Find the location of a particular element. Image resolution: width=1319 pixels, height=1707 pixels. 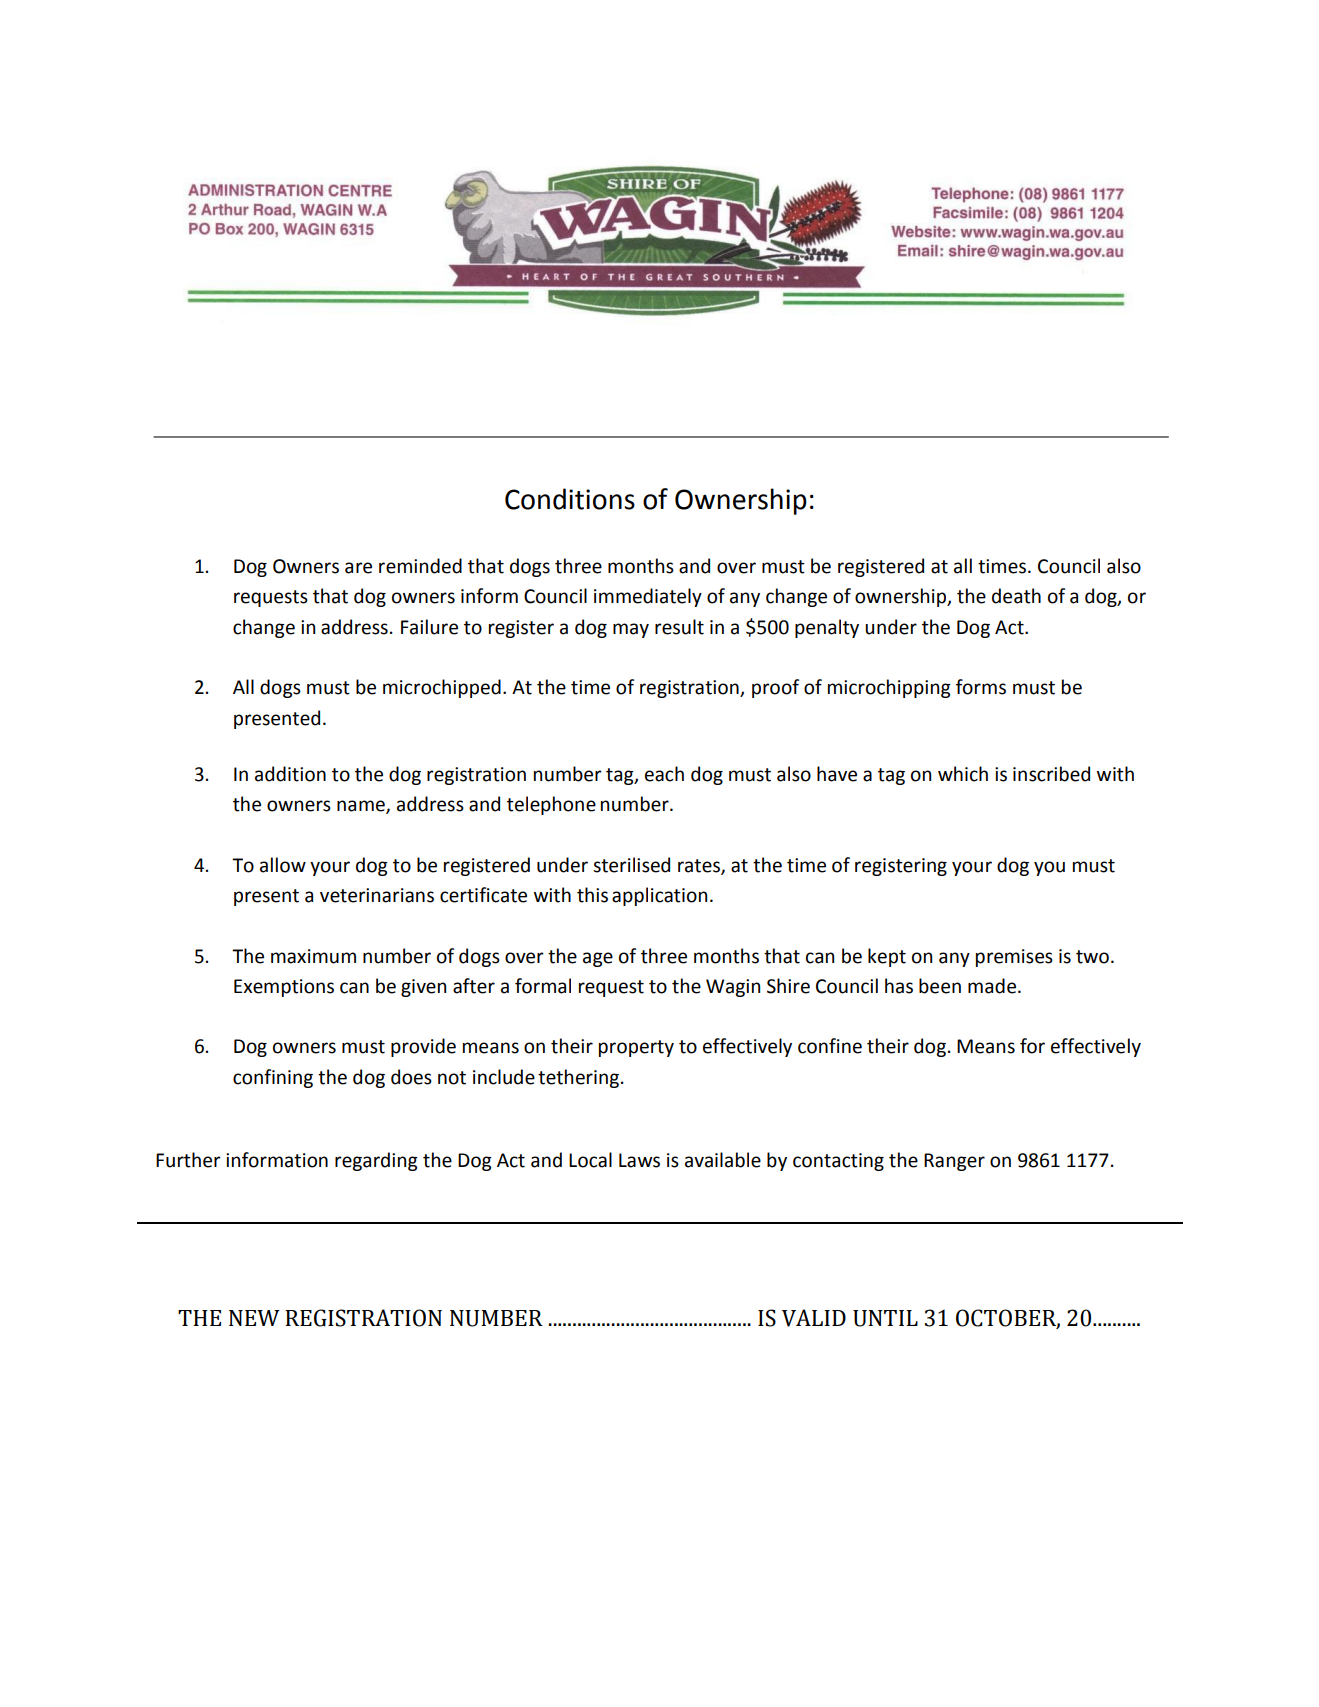

VALID is located at coordinates (814, 1318).
